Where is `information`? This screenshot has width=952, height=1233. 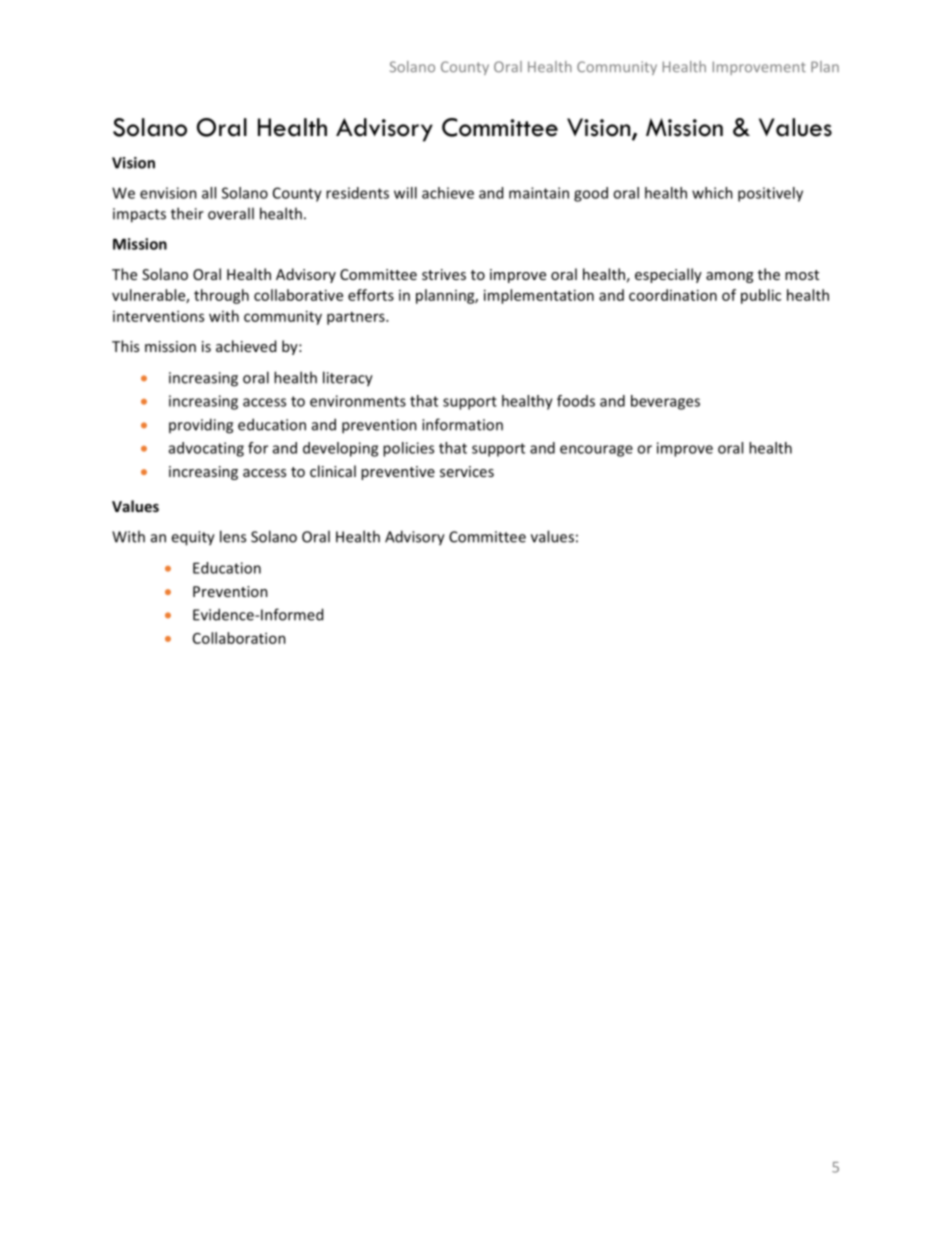
information is located at coordinates (462, 424).
